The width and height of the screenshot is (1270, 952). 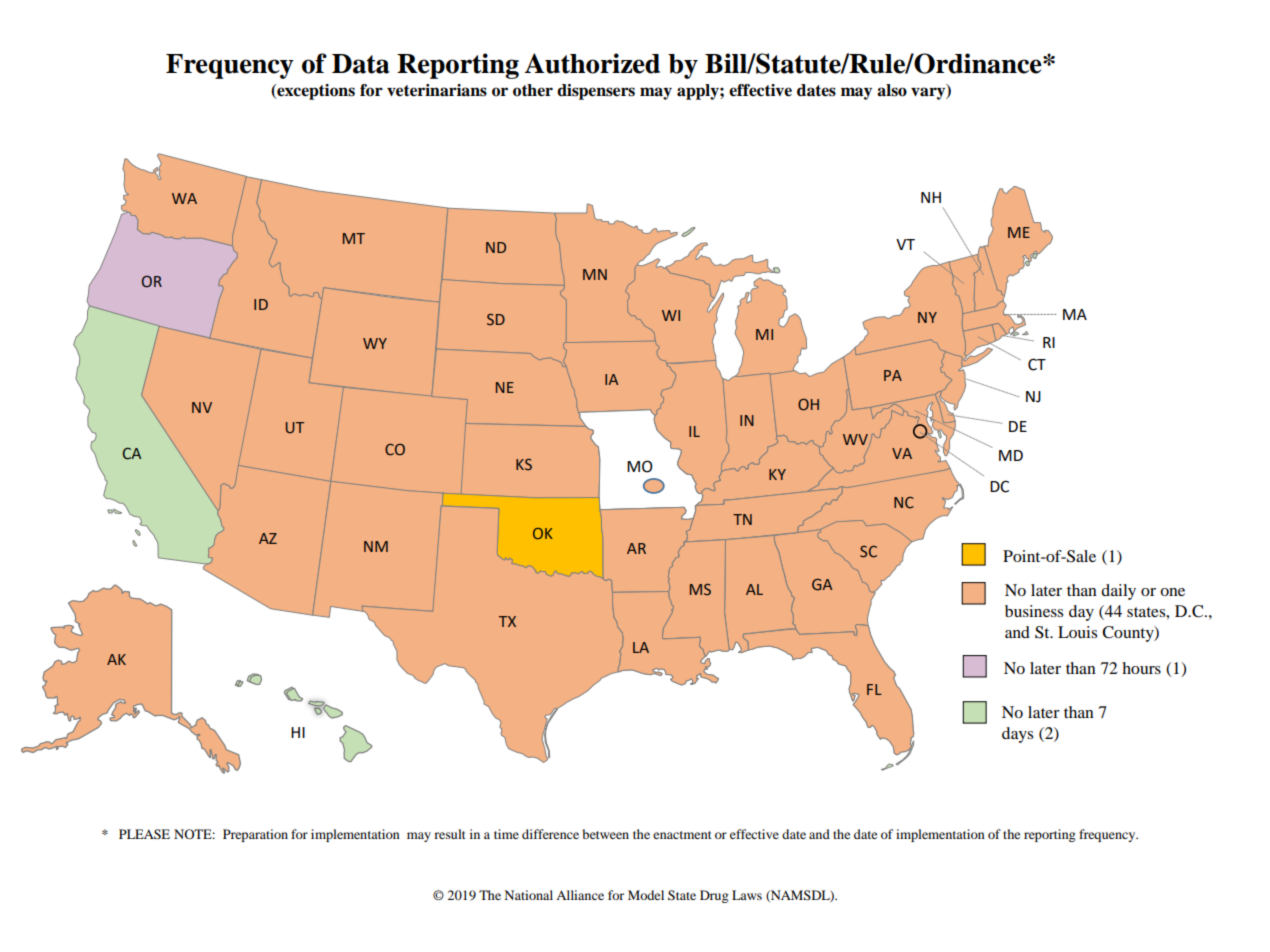 What do you see at coordinates (1129, 634) in the screenshot?
I see `County` at bounding box center [1129, 634].
